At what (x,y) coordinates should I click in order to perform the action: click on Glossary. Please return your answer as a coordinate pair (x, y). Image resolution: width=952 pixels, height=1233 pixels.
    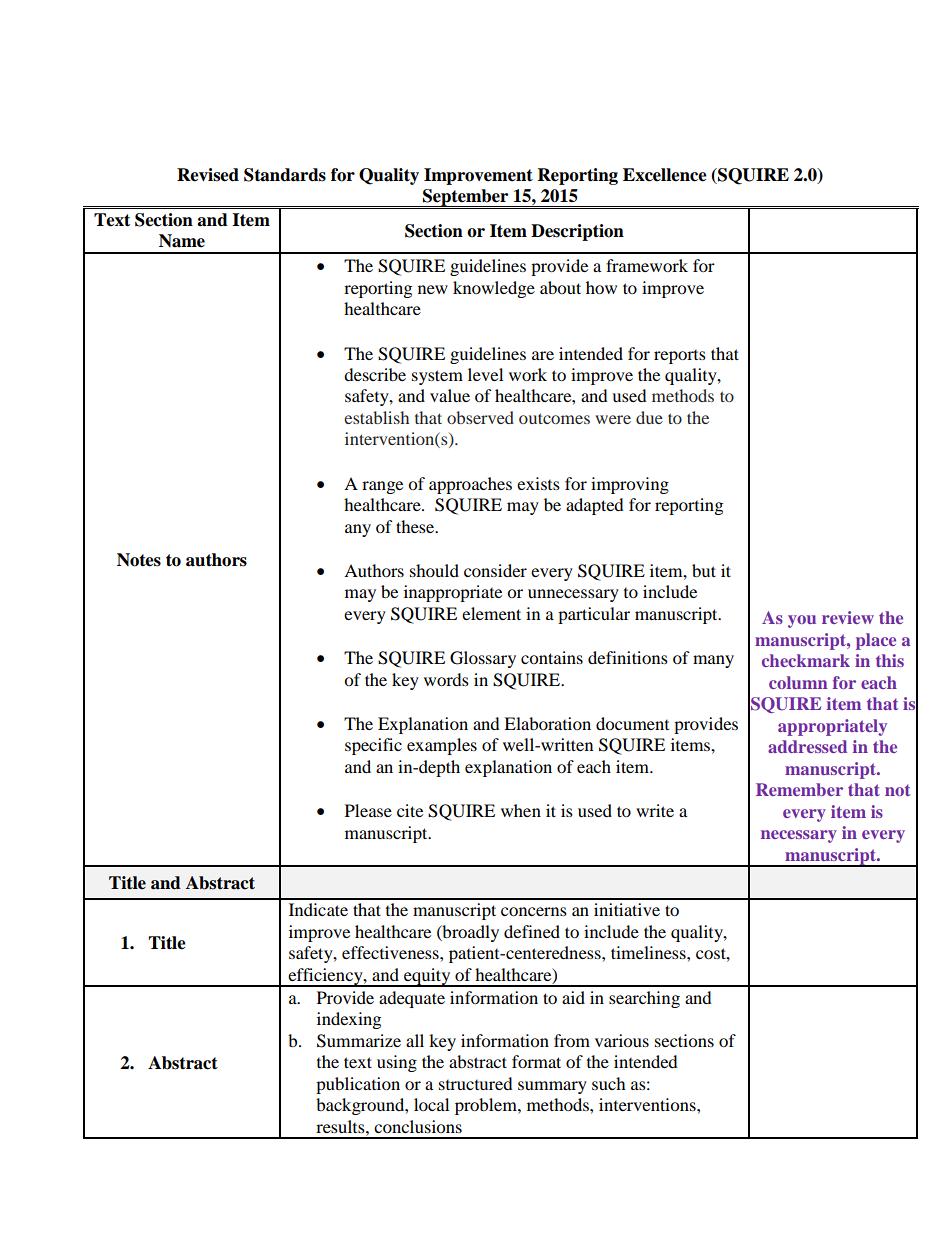
    Looking at the image, I should click on (483, 659).
